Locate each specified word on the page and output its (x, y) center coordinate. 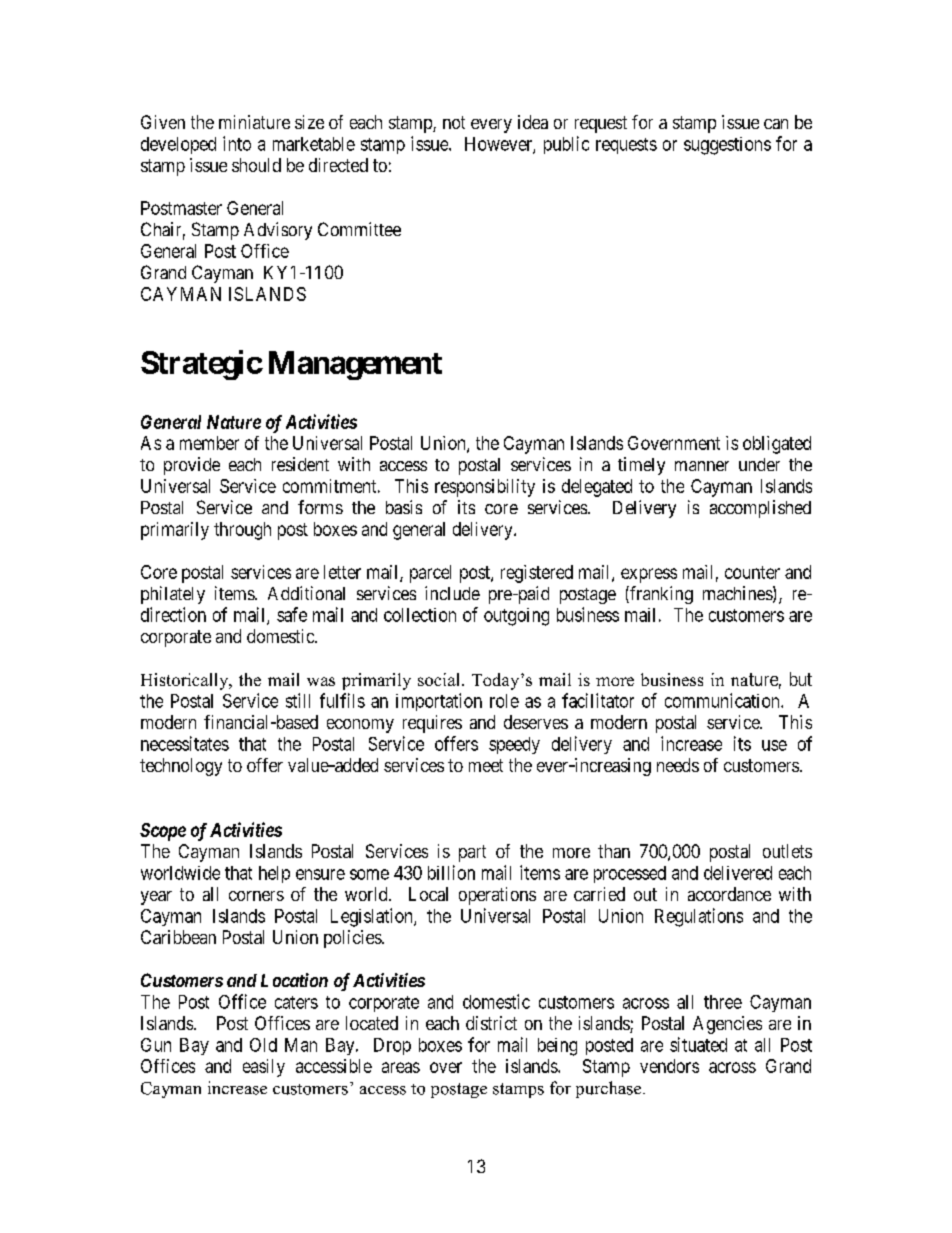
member (209, 443)
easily (264, 1068)
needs (678, 765)
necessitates (185, 743)
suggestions (727, 146)
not (454, 122)
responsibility (485, 488)
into (237, 143)
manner (702, 466)
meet (486, 765)
